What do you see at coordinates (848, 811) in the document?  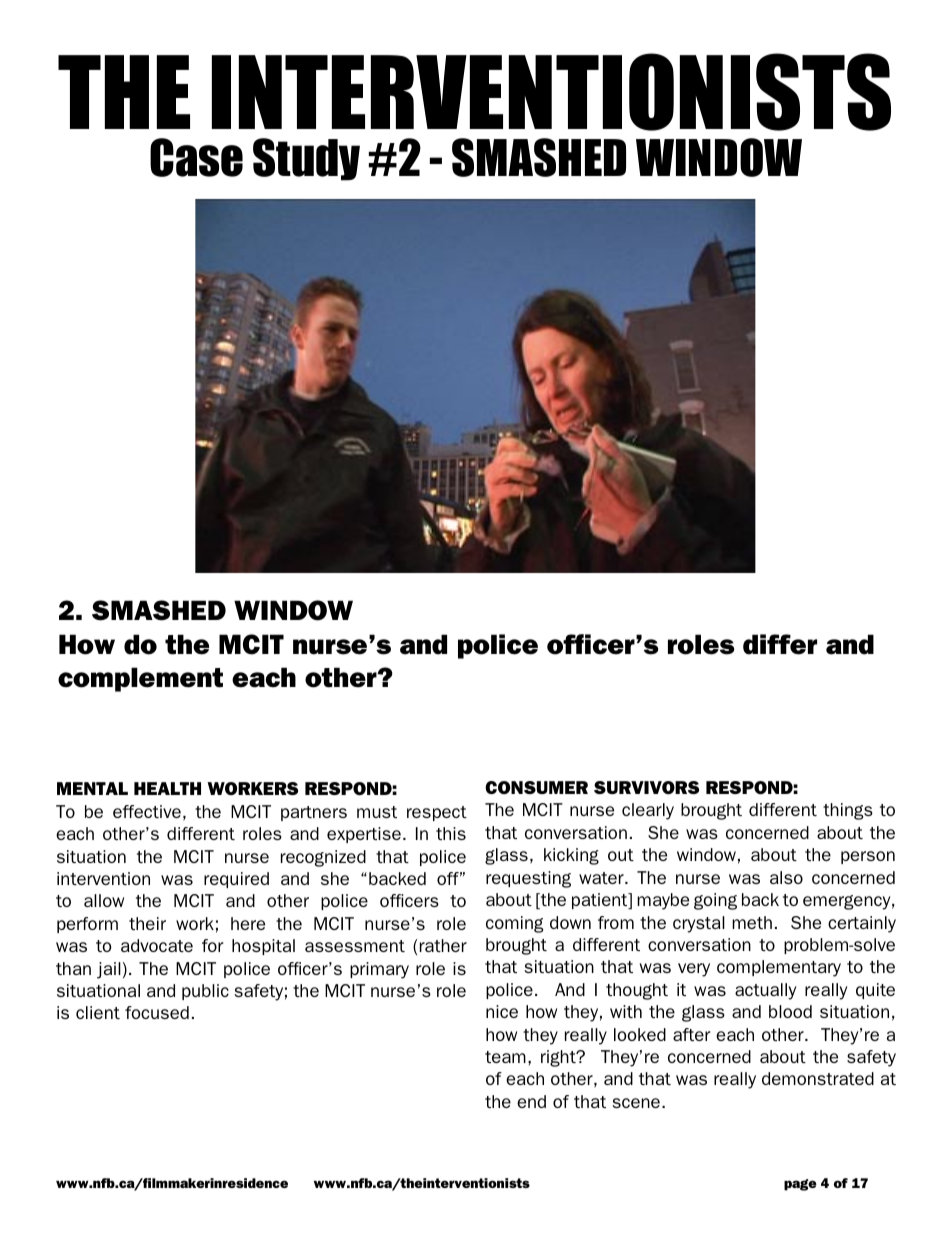 I see `things` at bounding box center [848, 811].
